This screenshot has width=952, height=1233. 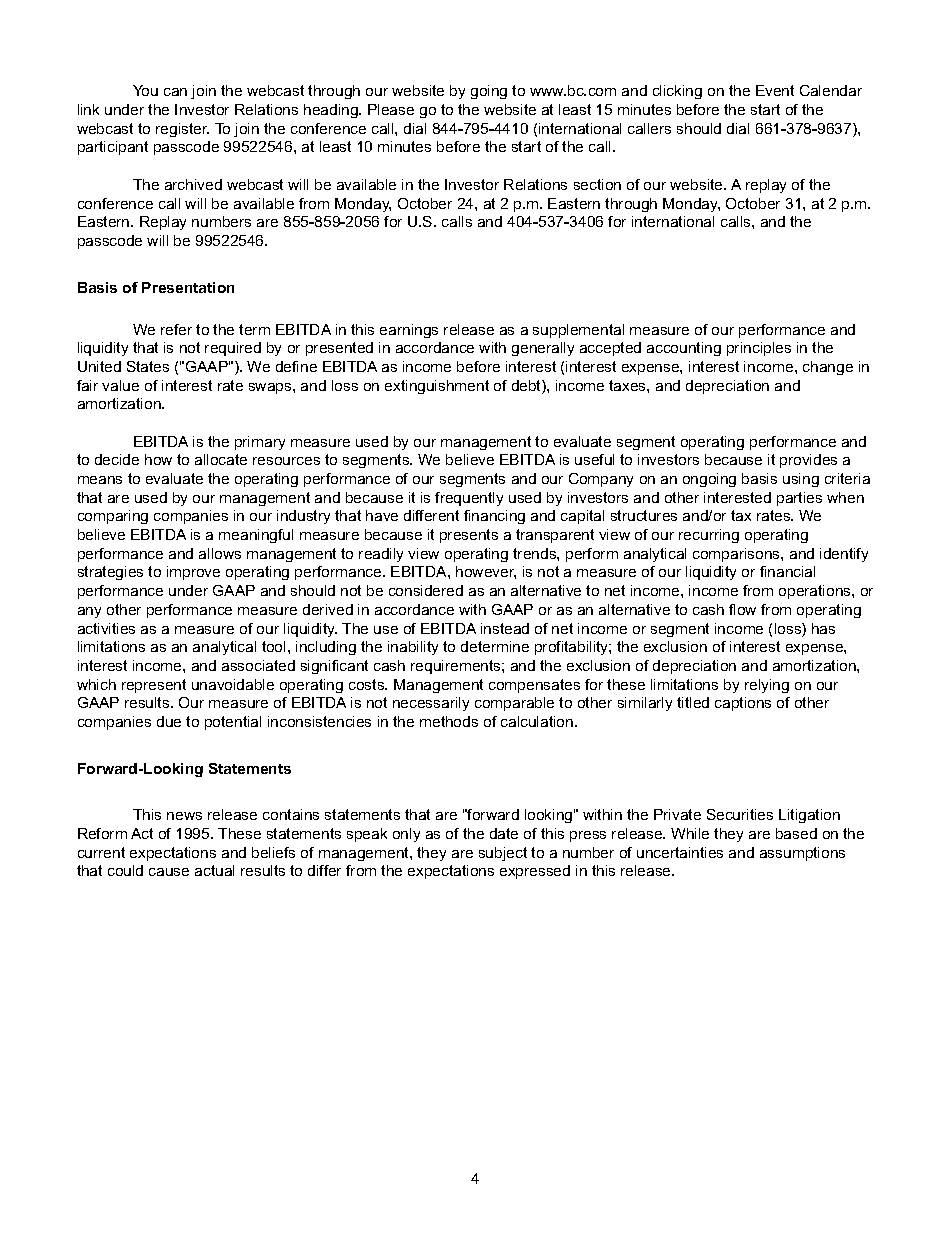 What do you see at coordinates (409, 331) in the screenshot?
I see `earnings` at bounding box center [409, 331].
